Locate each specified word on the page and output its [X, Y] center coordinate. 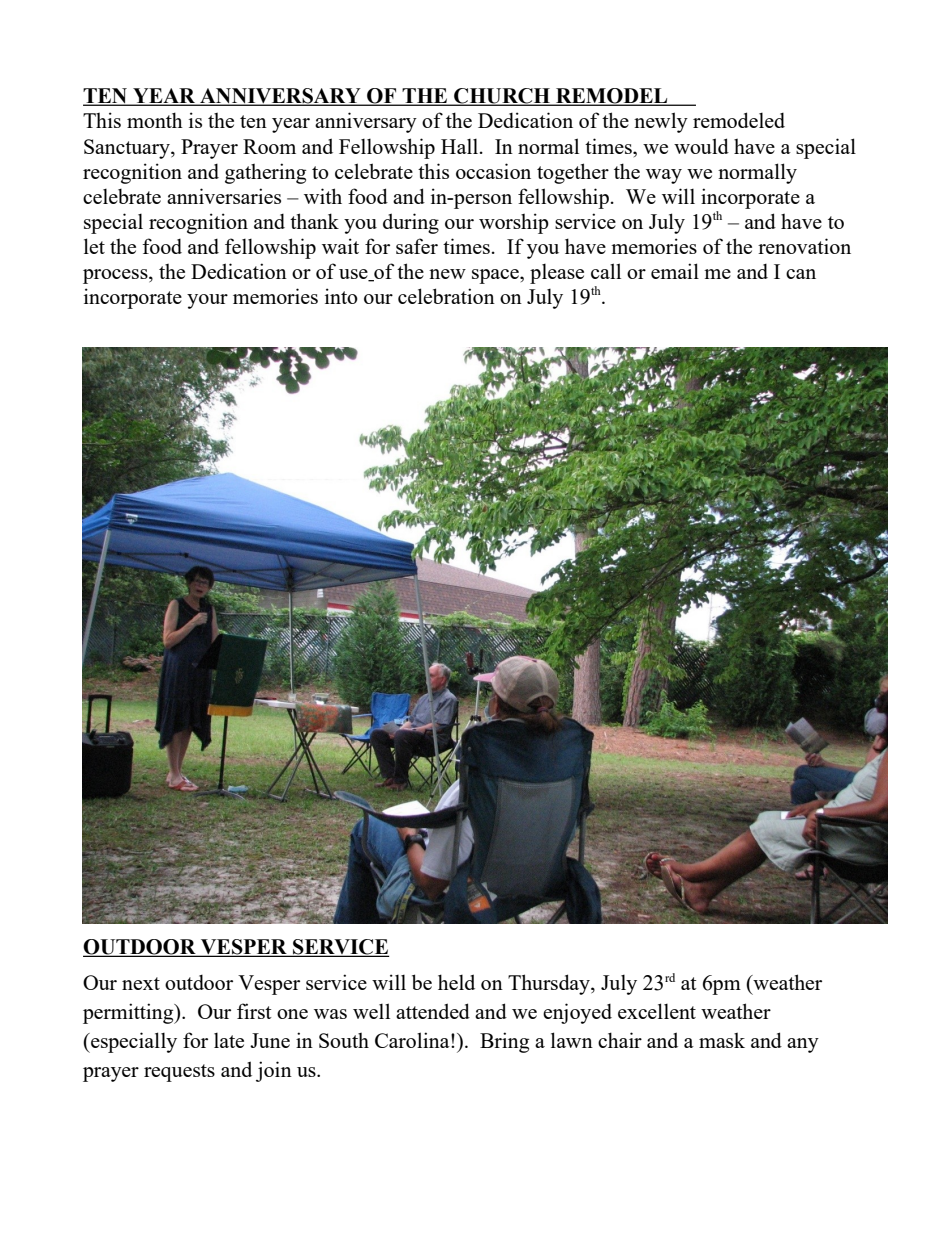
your [207, 301]
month [155, 120]
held [456, 982]
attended [433, 1011]
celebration [446, 296]
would [701, 146]
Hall [459, 146]
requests [179, 1073]
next [141, 983]
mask [722, 1040]
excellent [657, 1011]
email [675, 271]
